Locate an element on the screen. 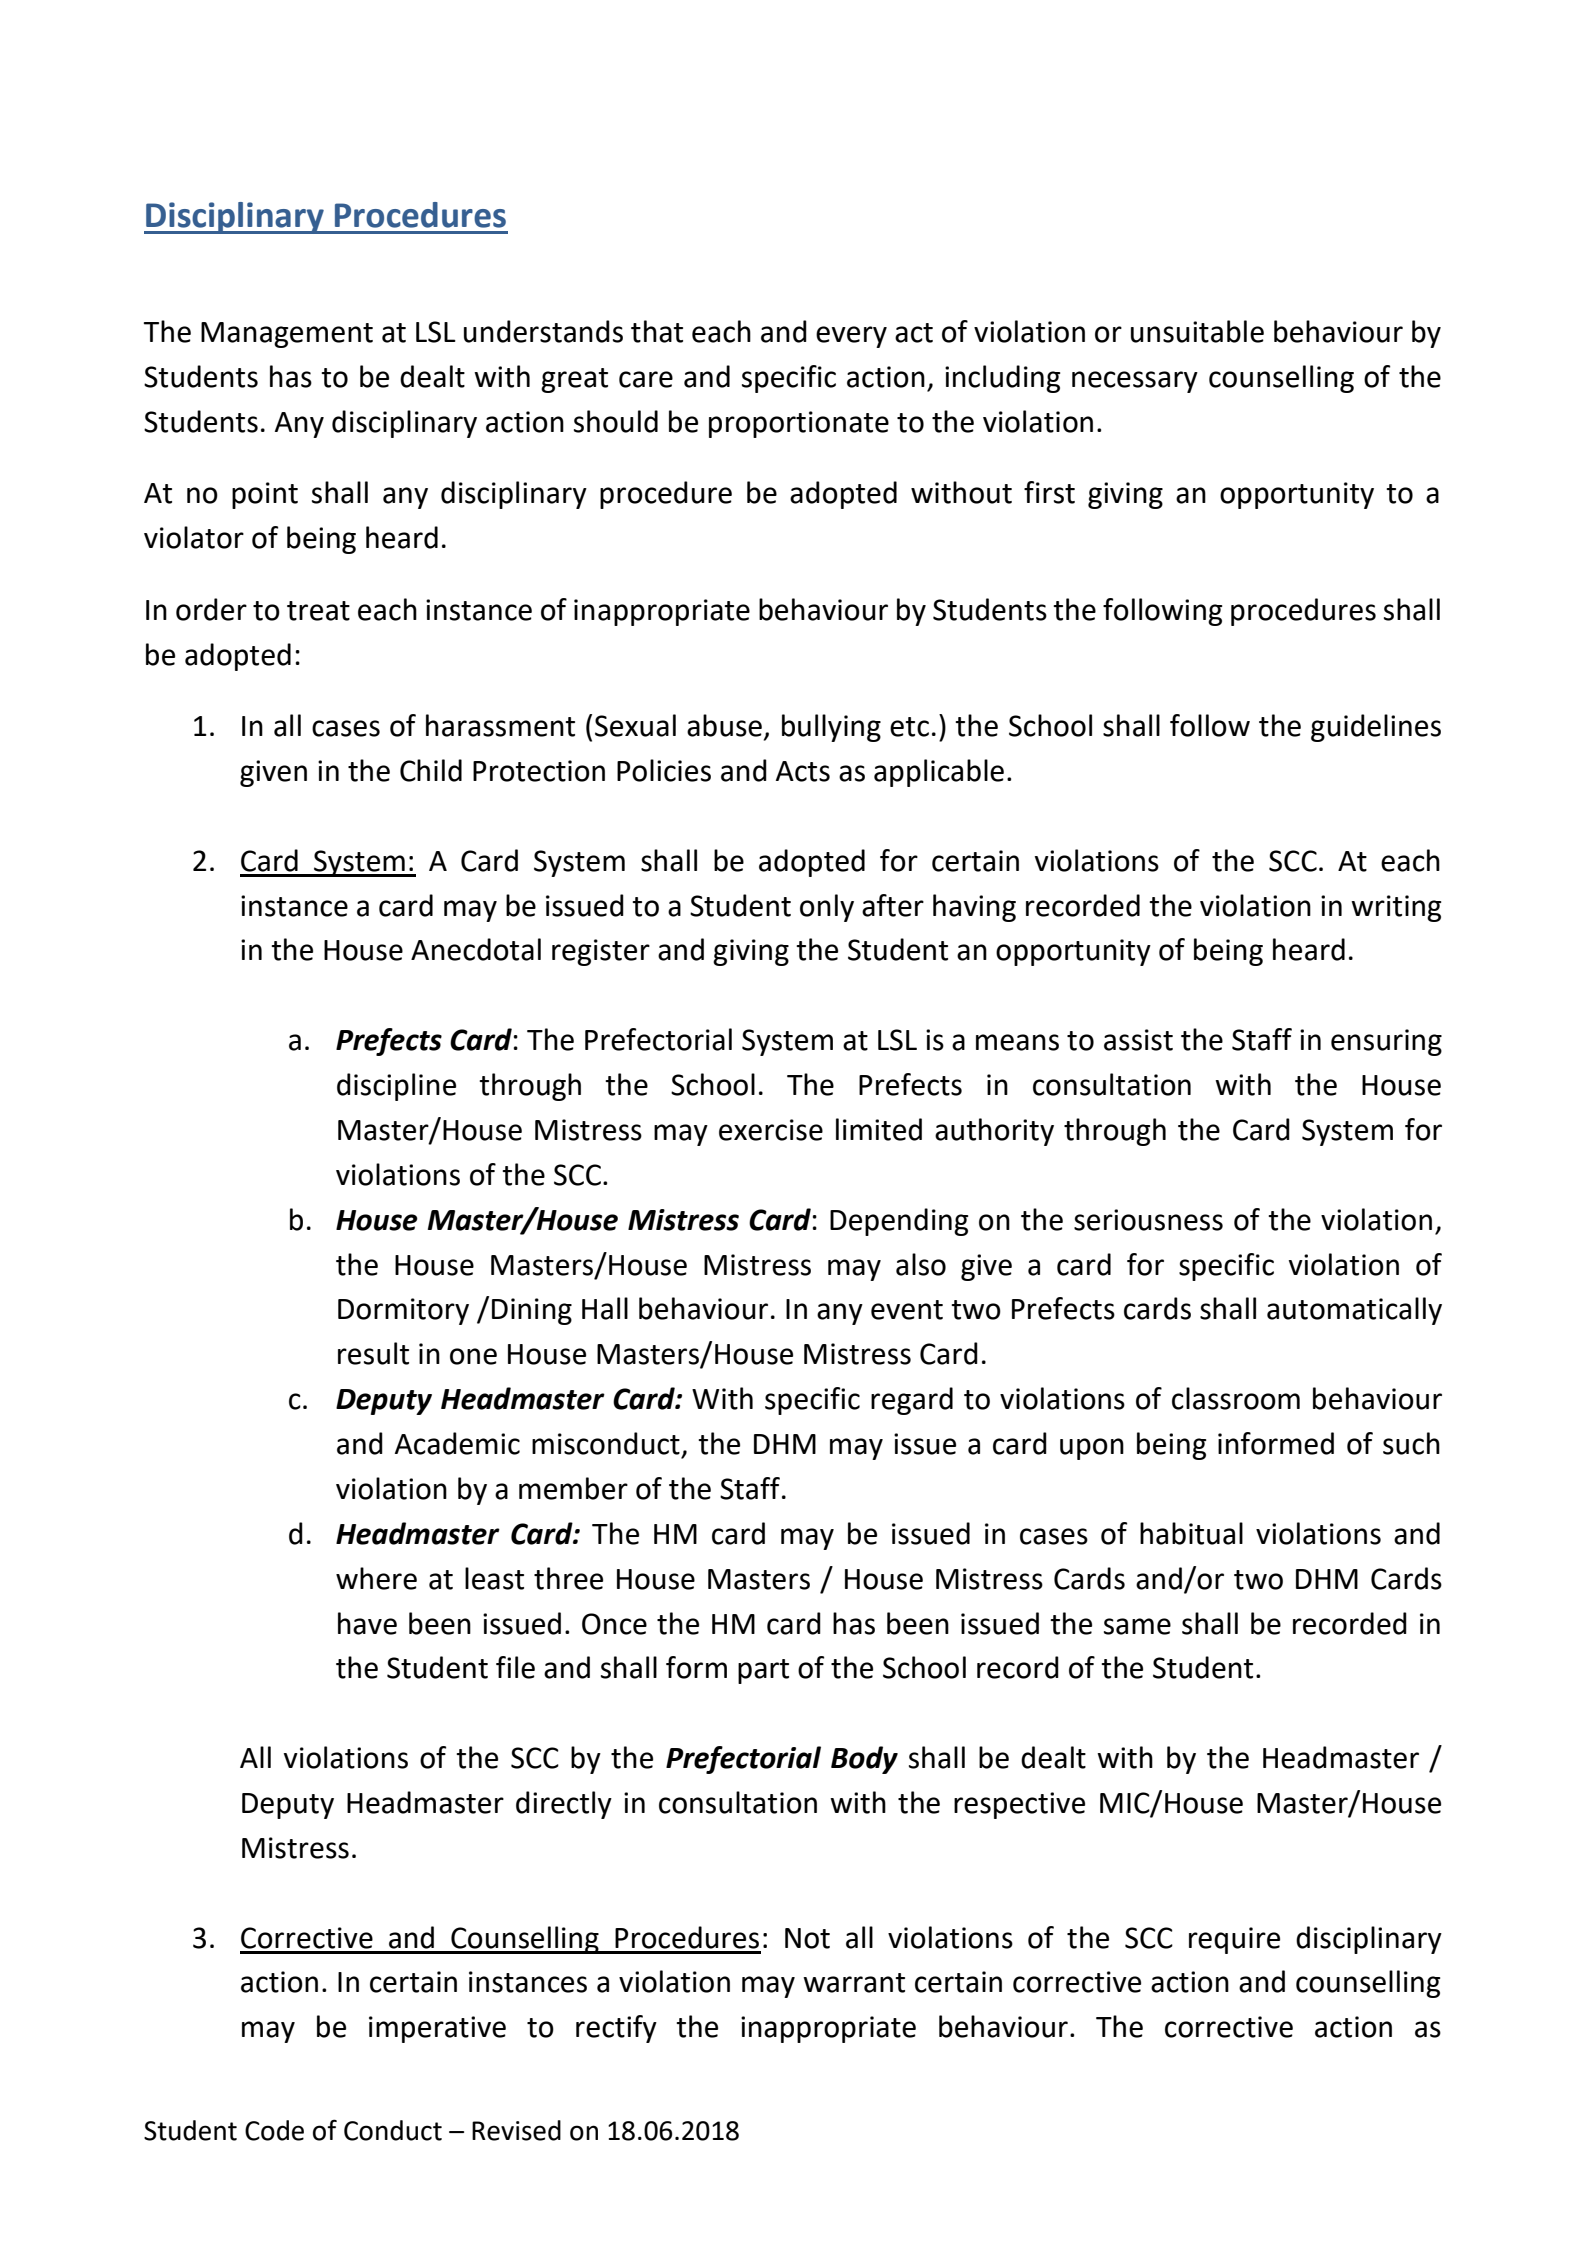 The height and width of the screenshot is (2242, 1586). have is located at coordinates (367, 1623).
